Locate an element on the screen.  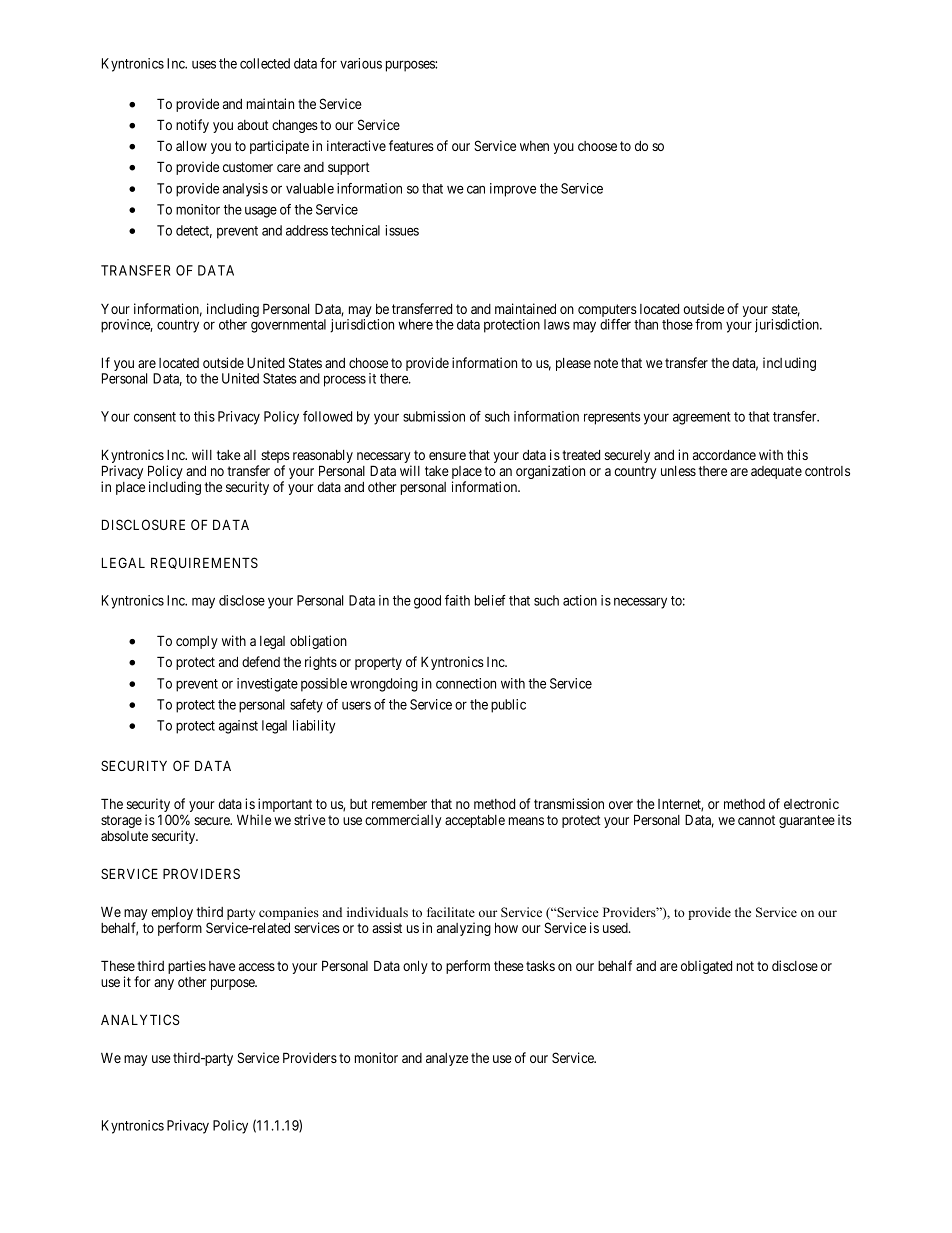
where is located at coordinates (415, 324).
